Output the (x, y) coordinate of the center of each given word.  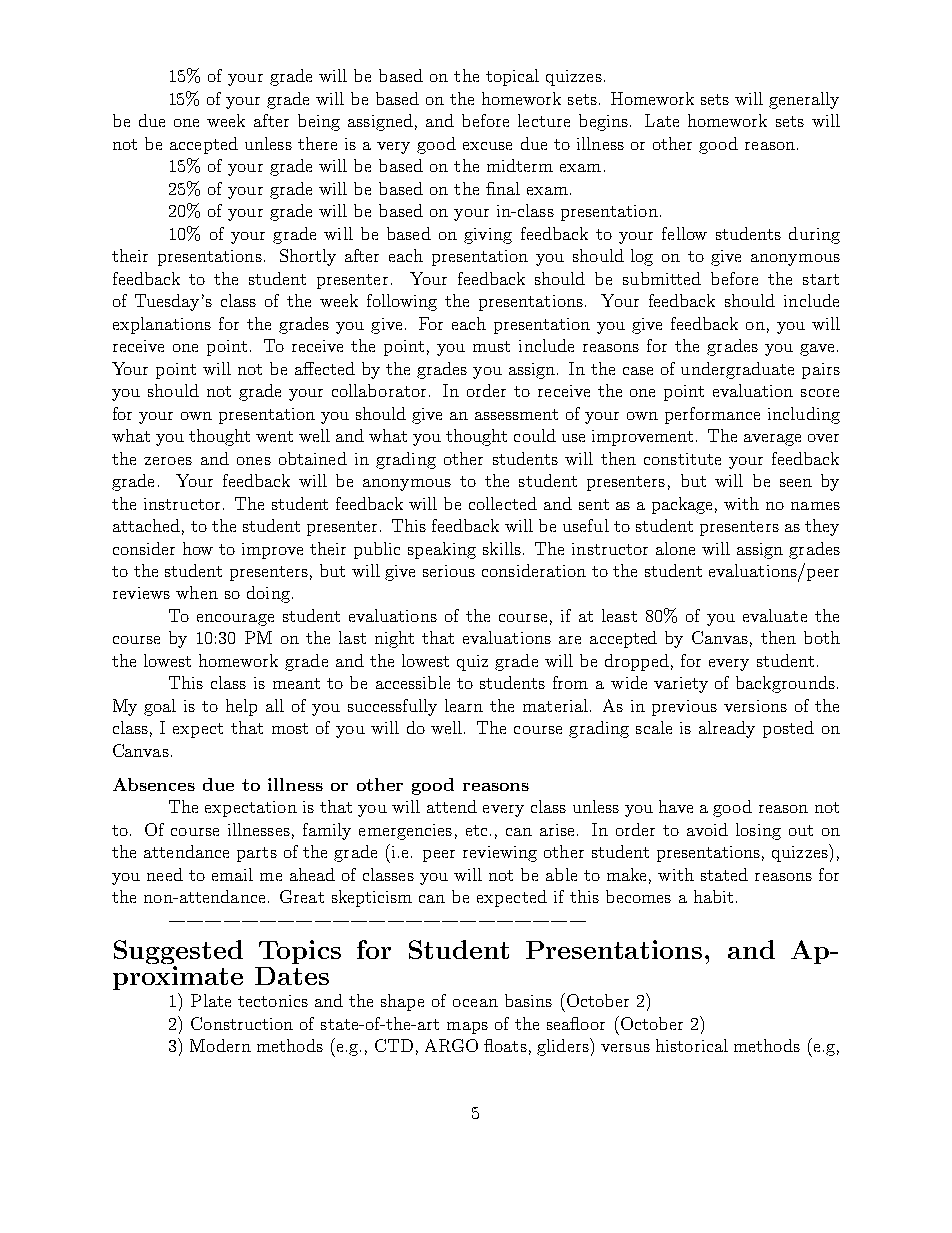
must (491, 346)
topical (512, 77)
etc (476, 830)
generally (804, 100)
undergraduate (737, 370)
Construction (242, 1023)
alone (675, 548)
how (198, 548)
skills (502, 548)
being (319, 122)
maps (467, 1028)
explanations (162, 325)
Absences (154, 784)
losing (758, 831)
